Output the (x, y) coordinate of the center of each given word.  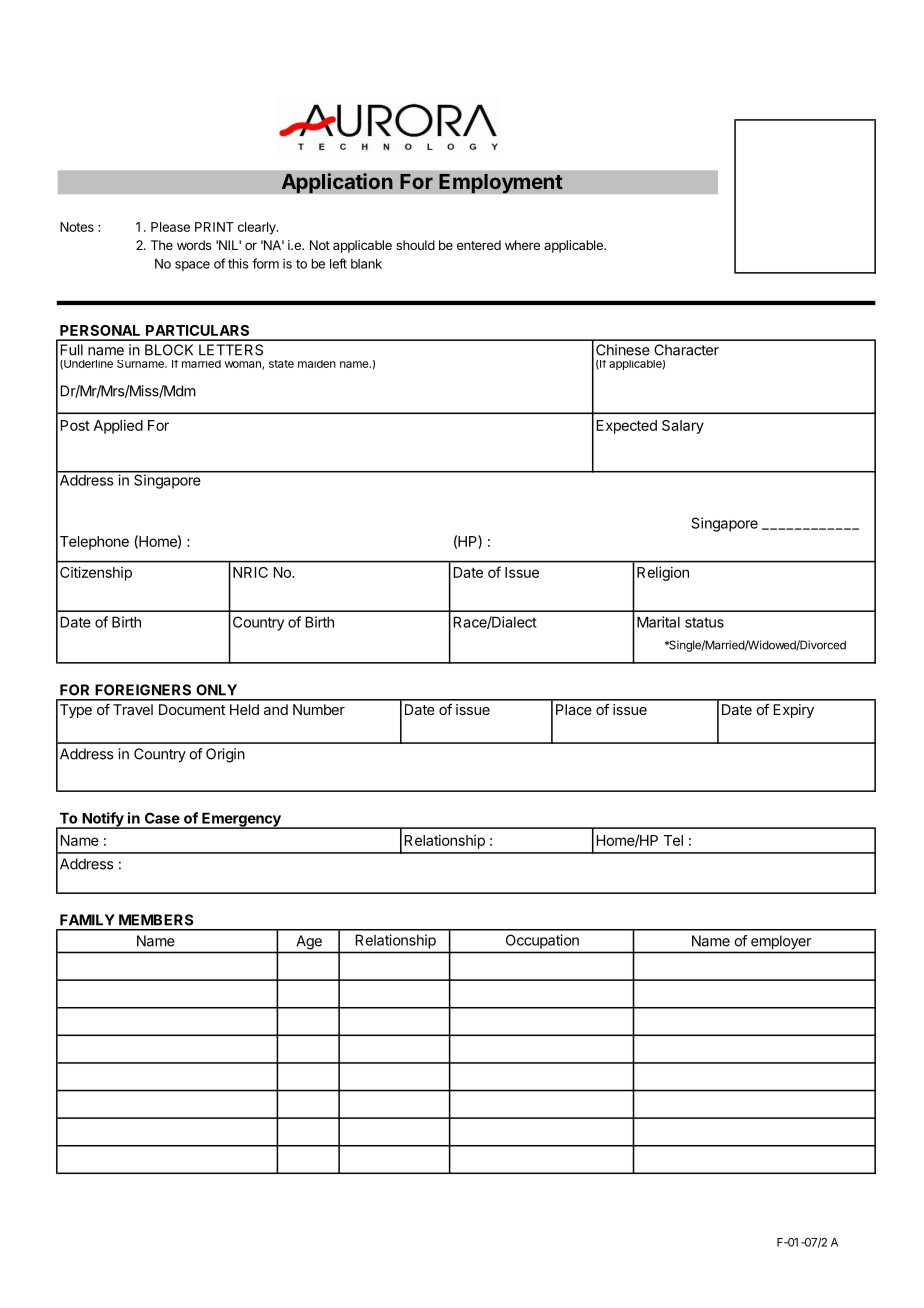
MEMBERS (156, 920)
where (522, 245)
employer (781, 942)
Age (309, 942)
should (415, 245)
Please (170, 227)
